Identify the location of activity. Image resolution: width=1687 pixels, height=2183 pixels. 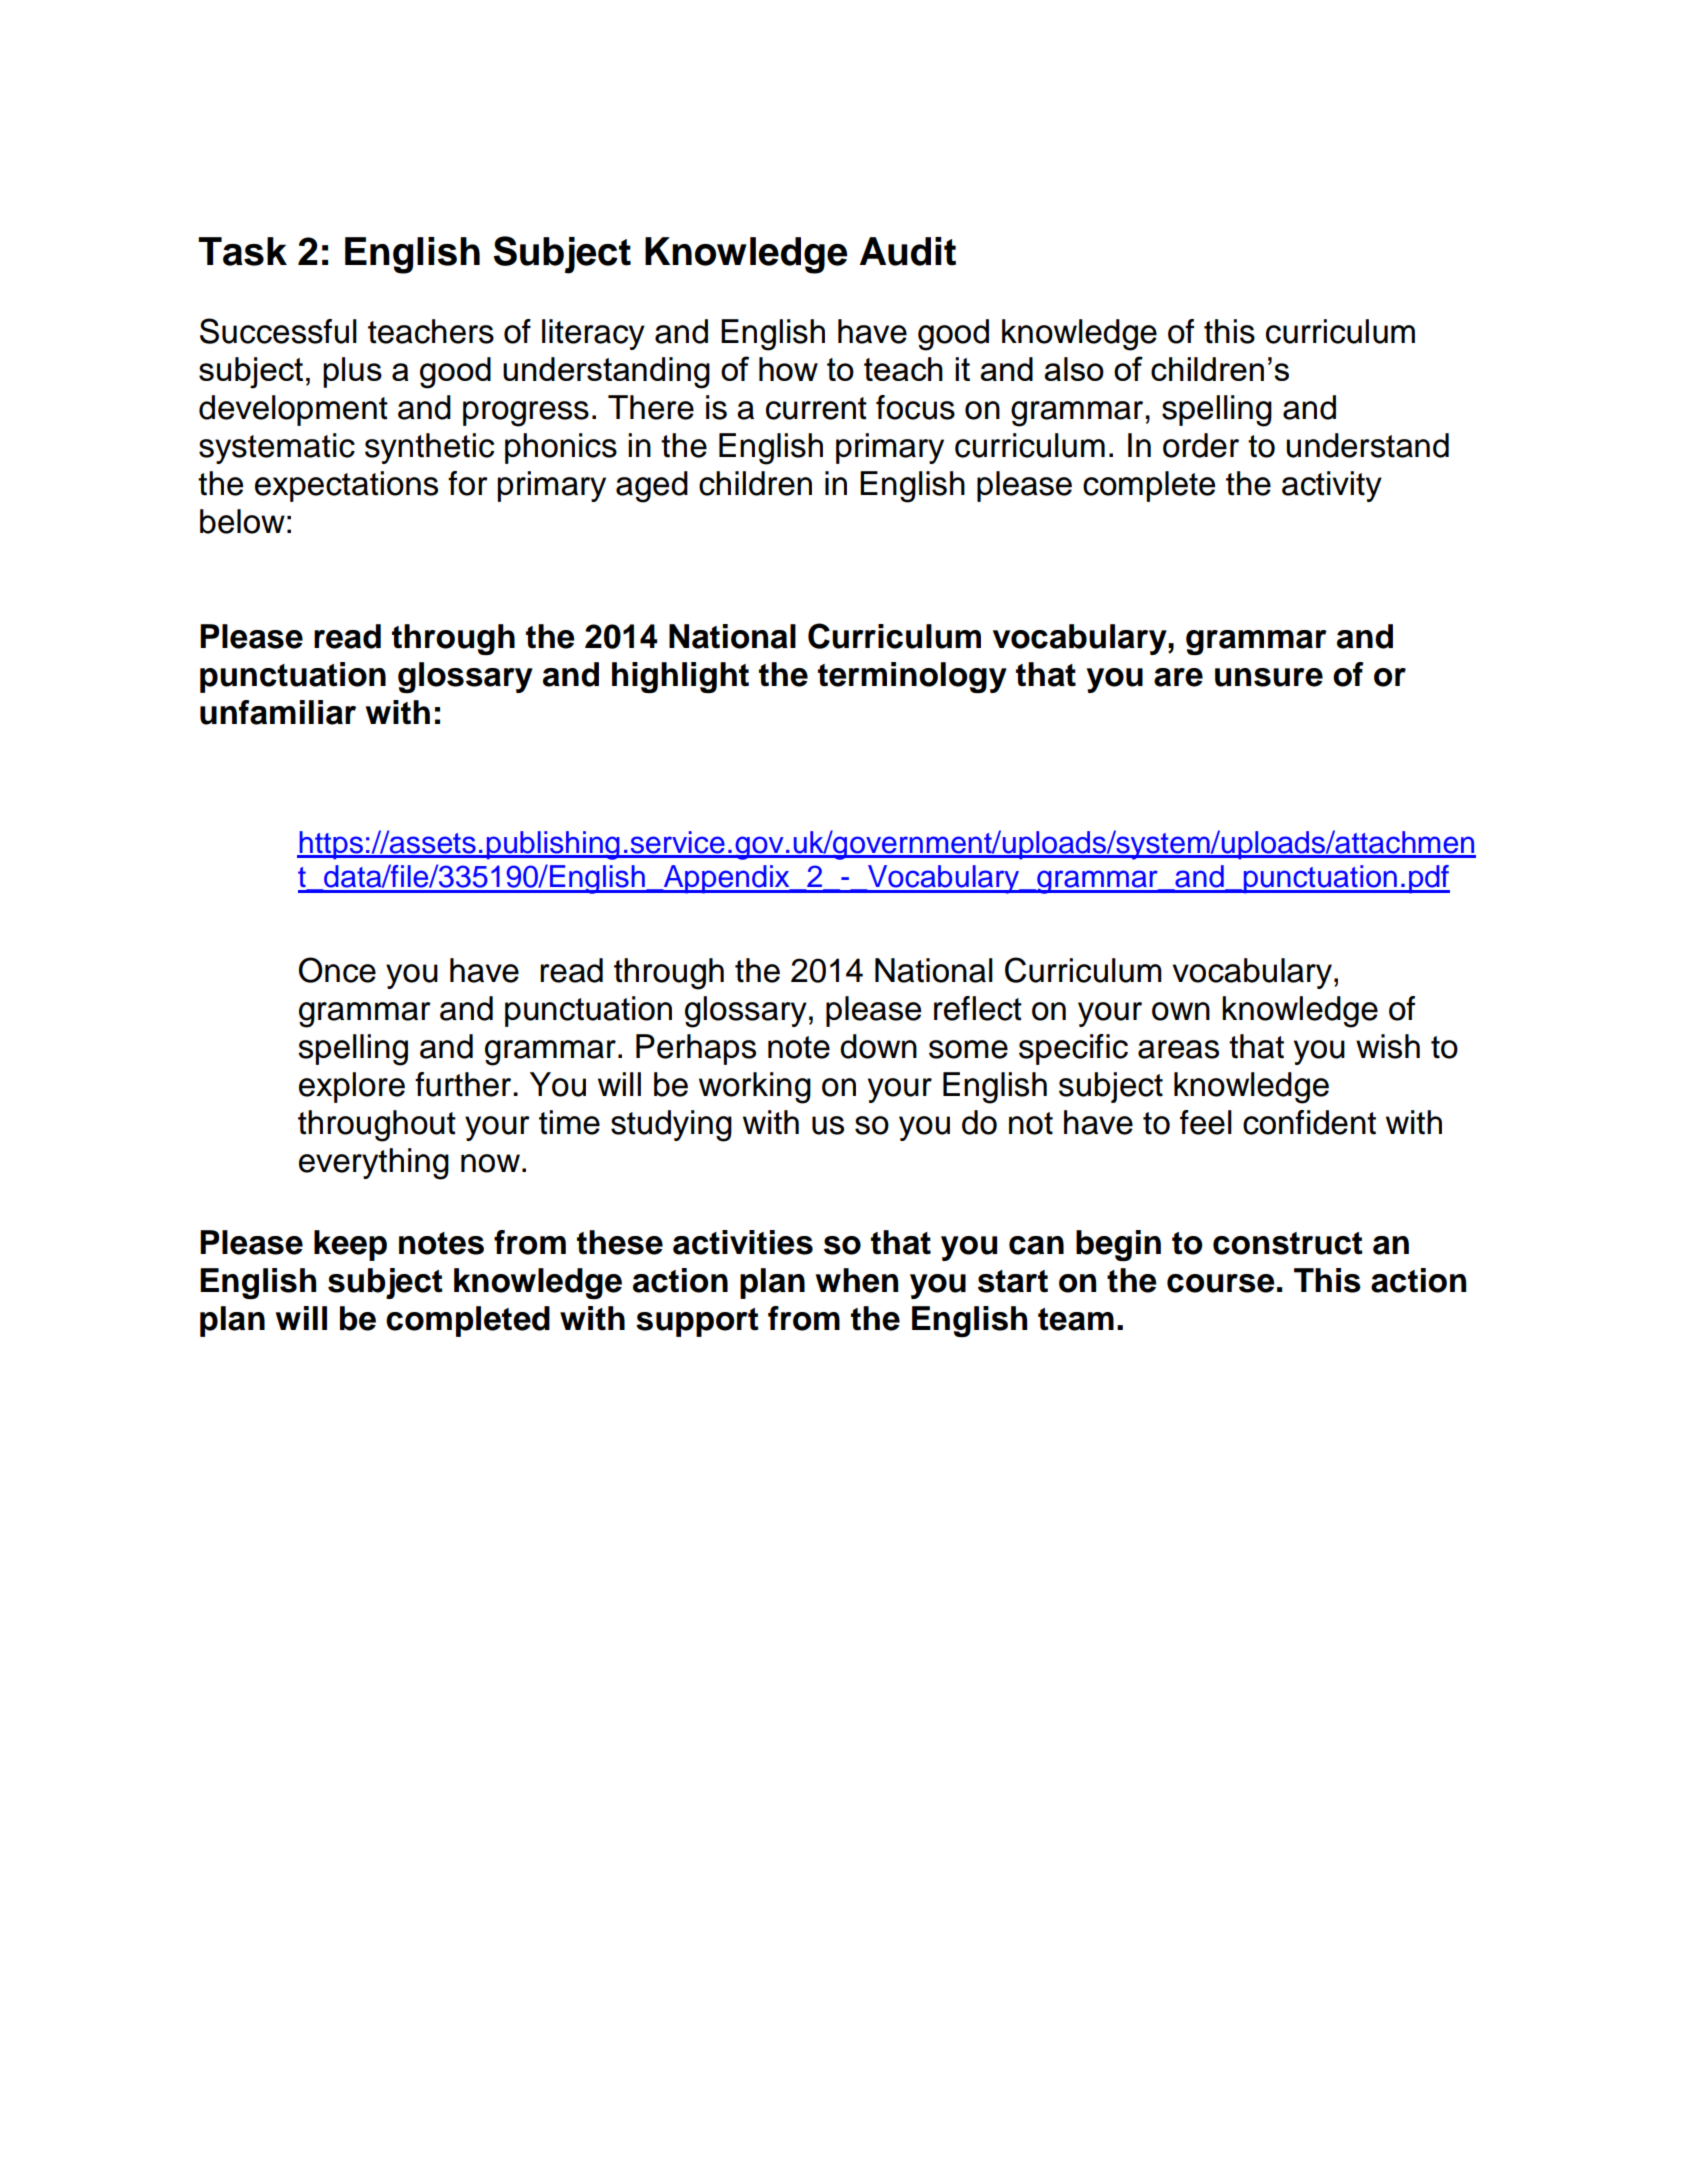
(1332, 486).
